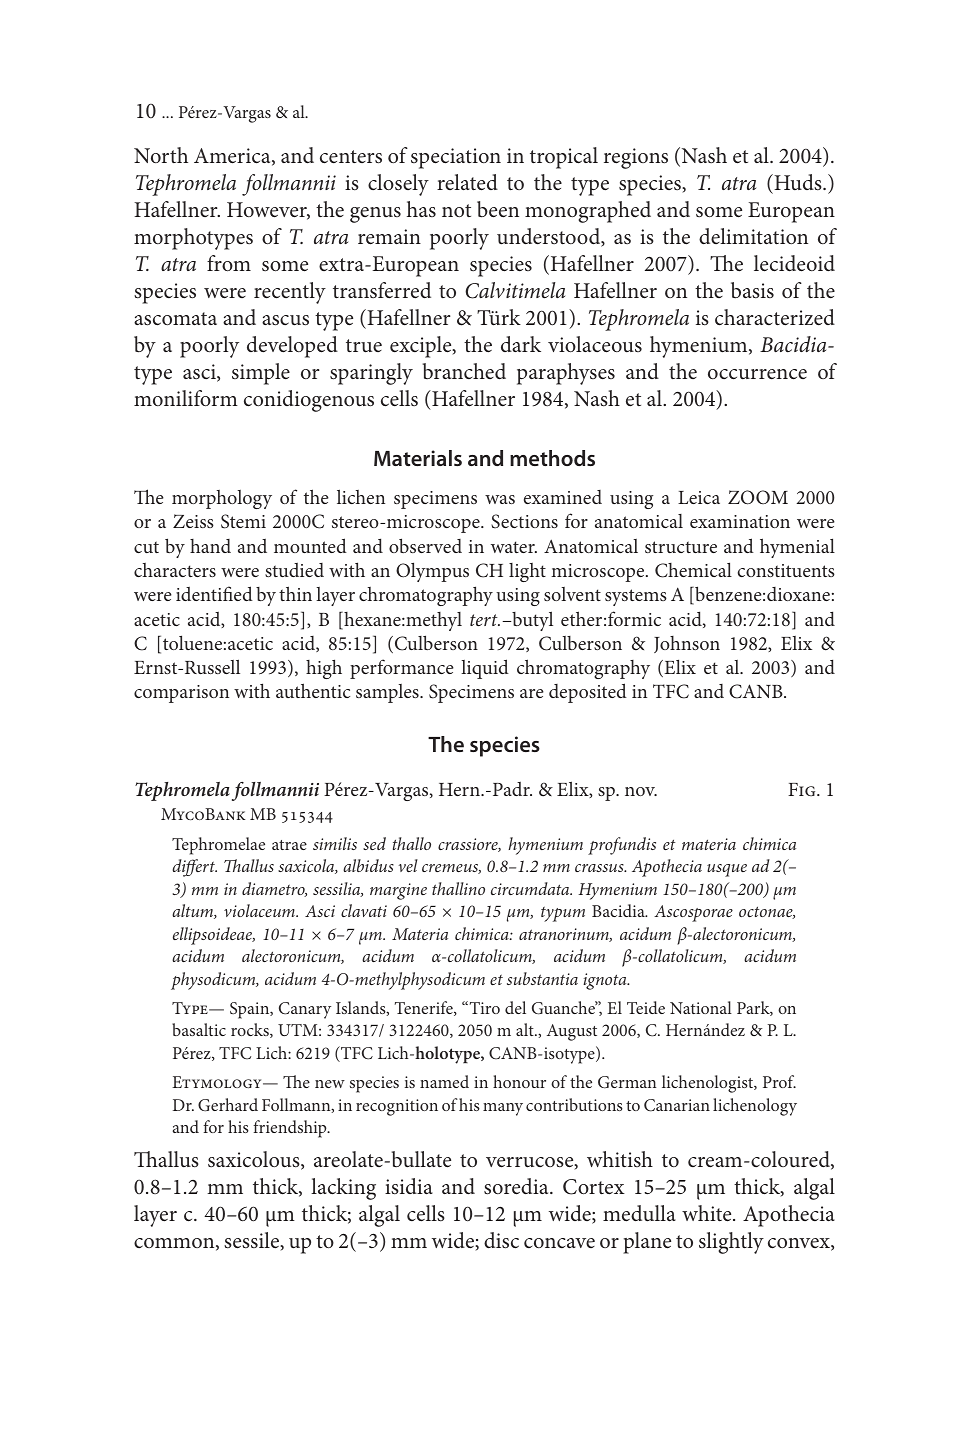 This screenshot has height=1454, width=969. What do you see at coordinates (500, 499) in the screenshot?
I see `was` at bounding box center [500, 499].
